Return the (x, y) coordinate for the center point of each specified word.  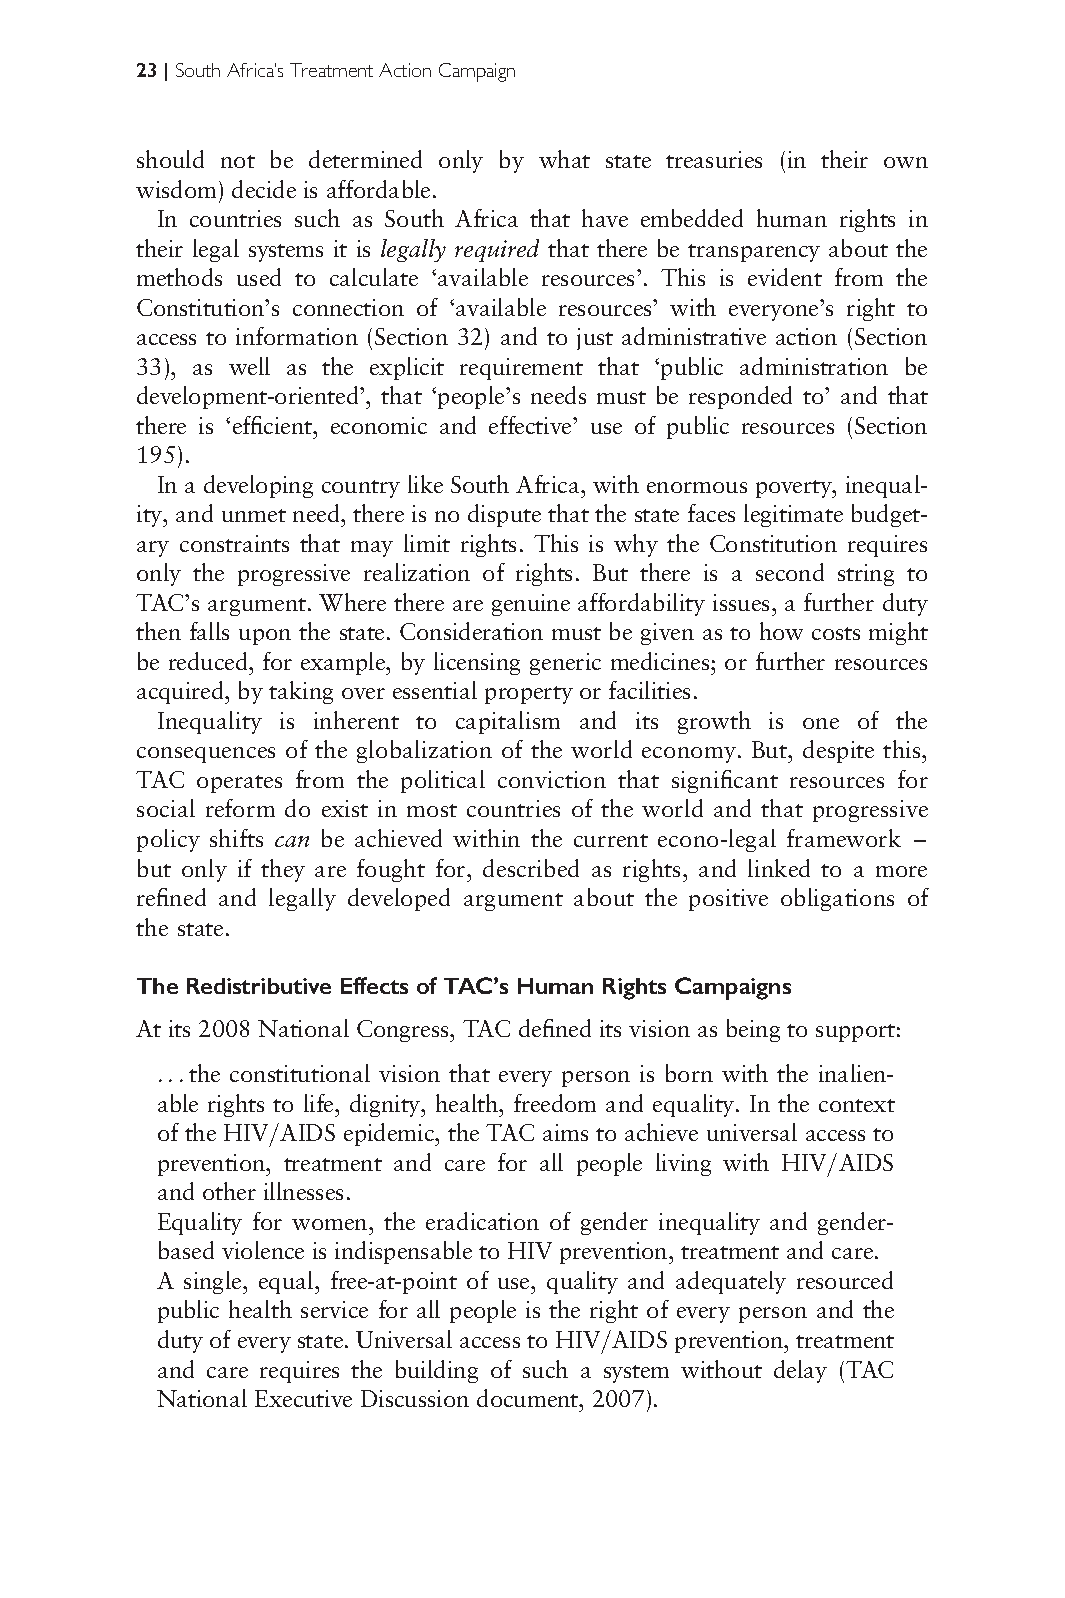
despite (838, 751)
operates (239, 784)
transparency (754, 253)
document (529, 1398)
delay (800, 1371)
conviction (552, 779)
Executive (303, 1398)
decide (264, 189)
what (564, 159)
